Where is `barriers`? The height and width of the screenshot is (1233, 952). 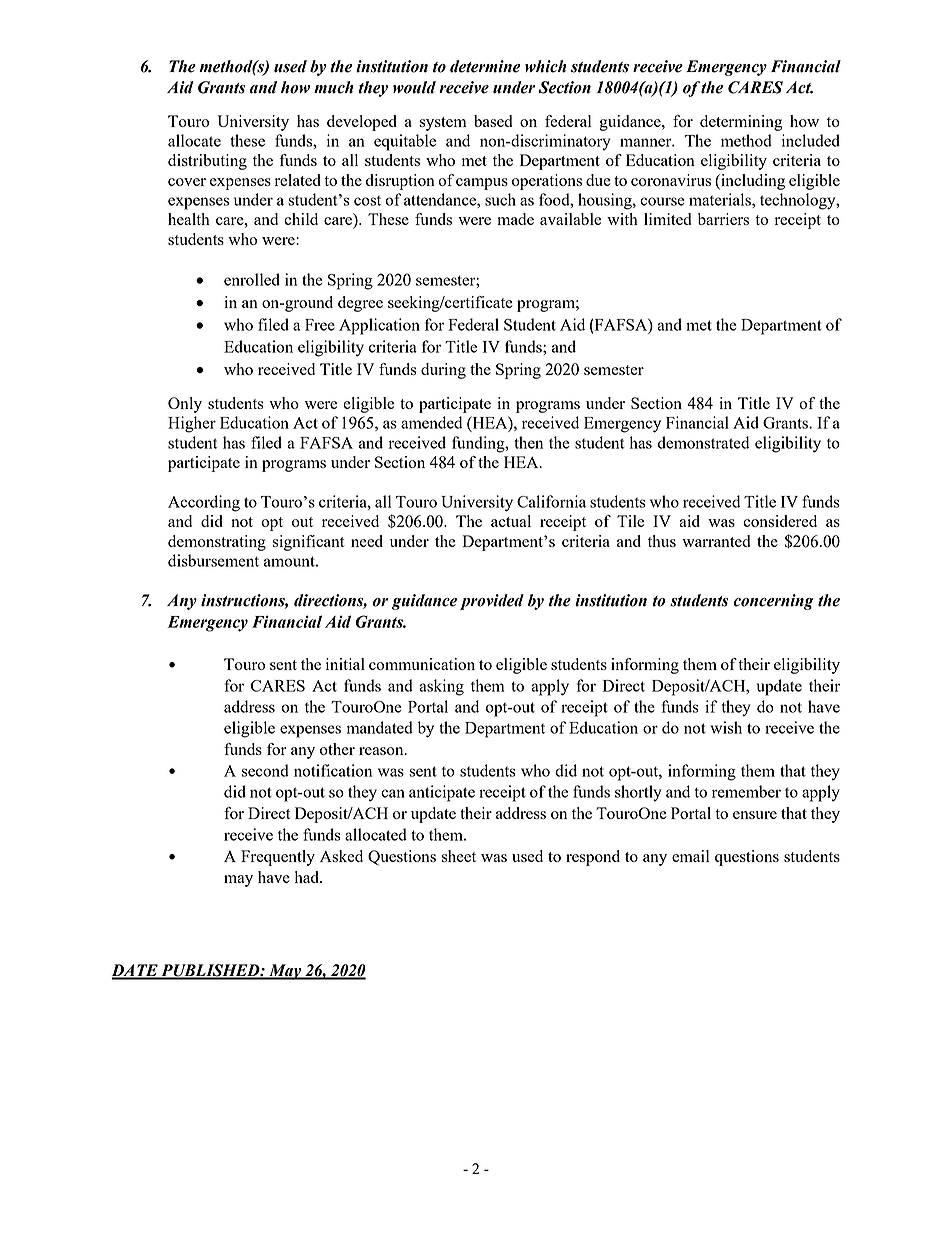
barriers is located at coordinates (723, 219).
